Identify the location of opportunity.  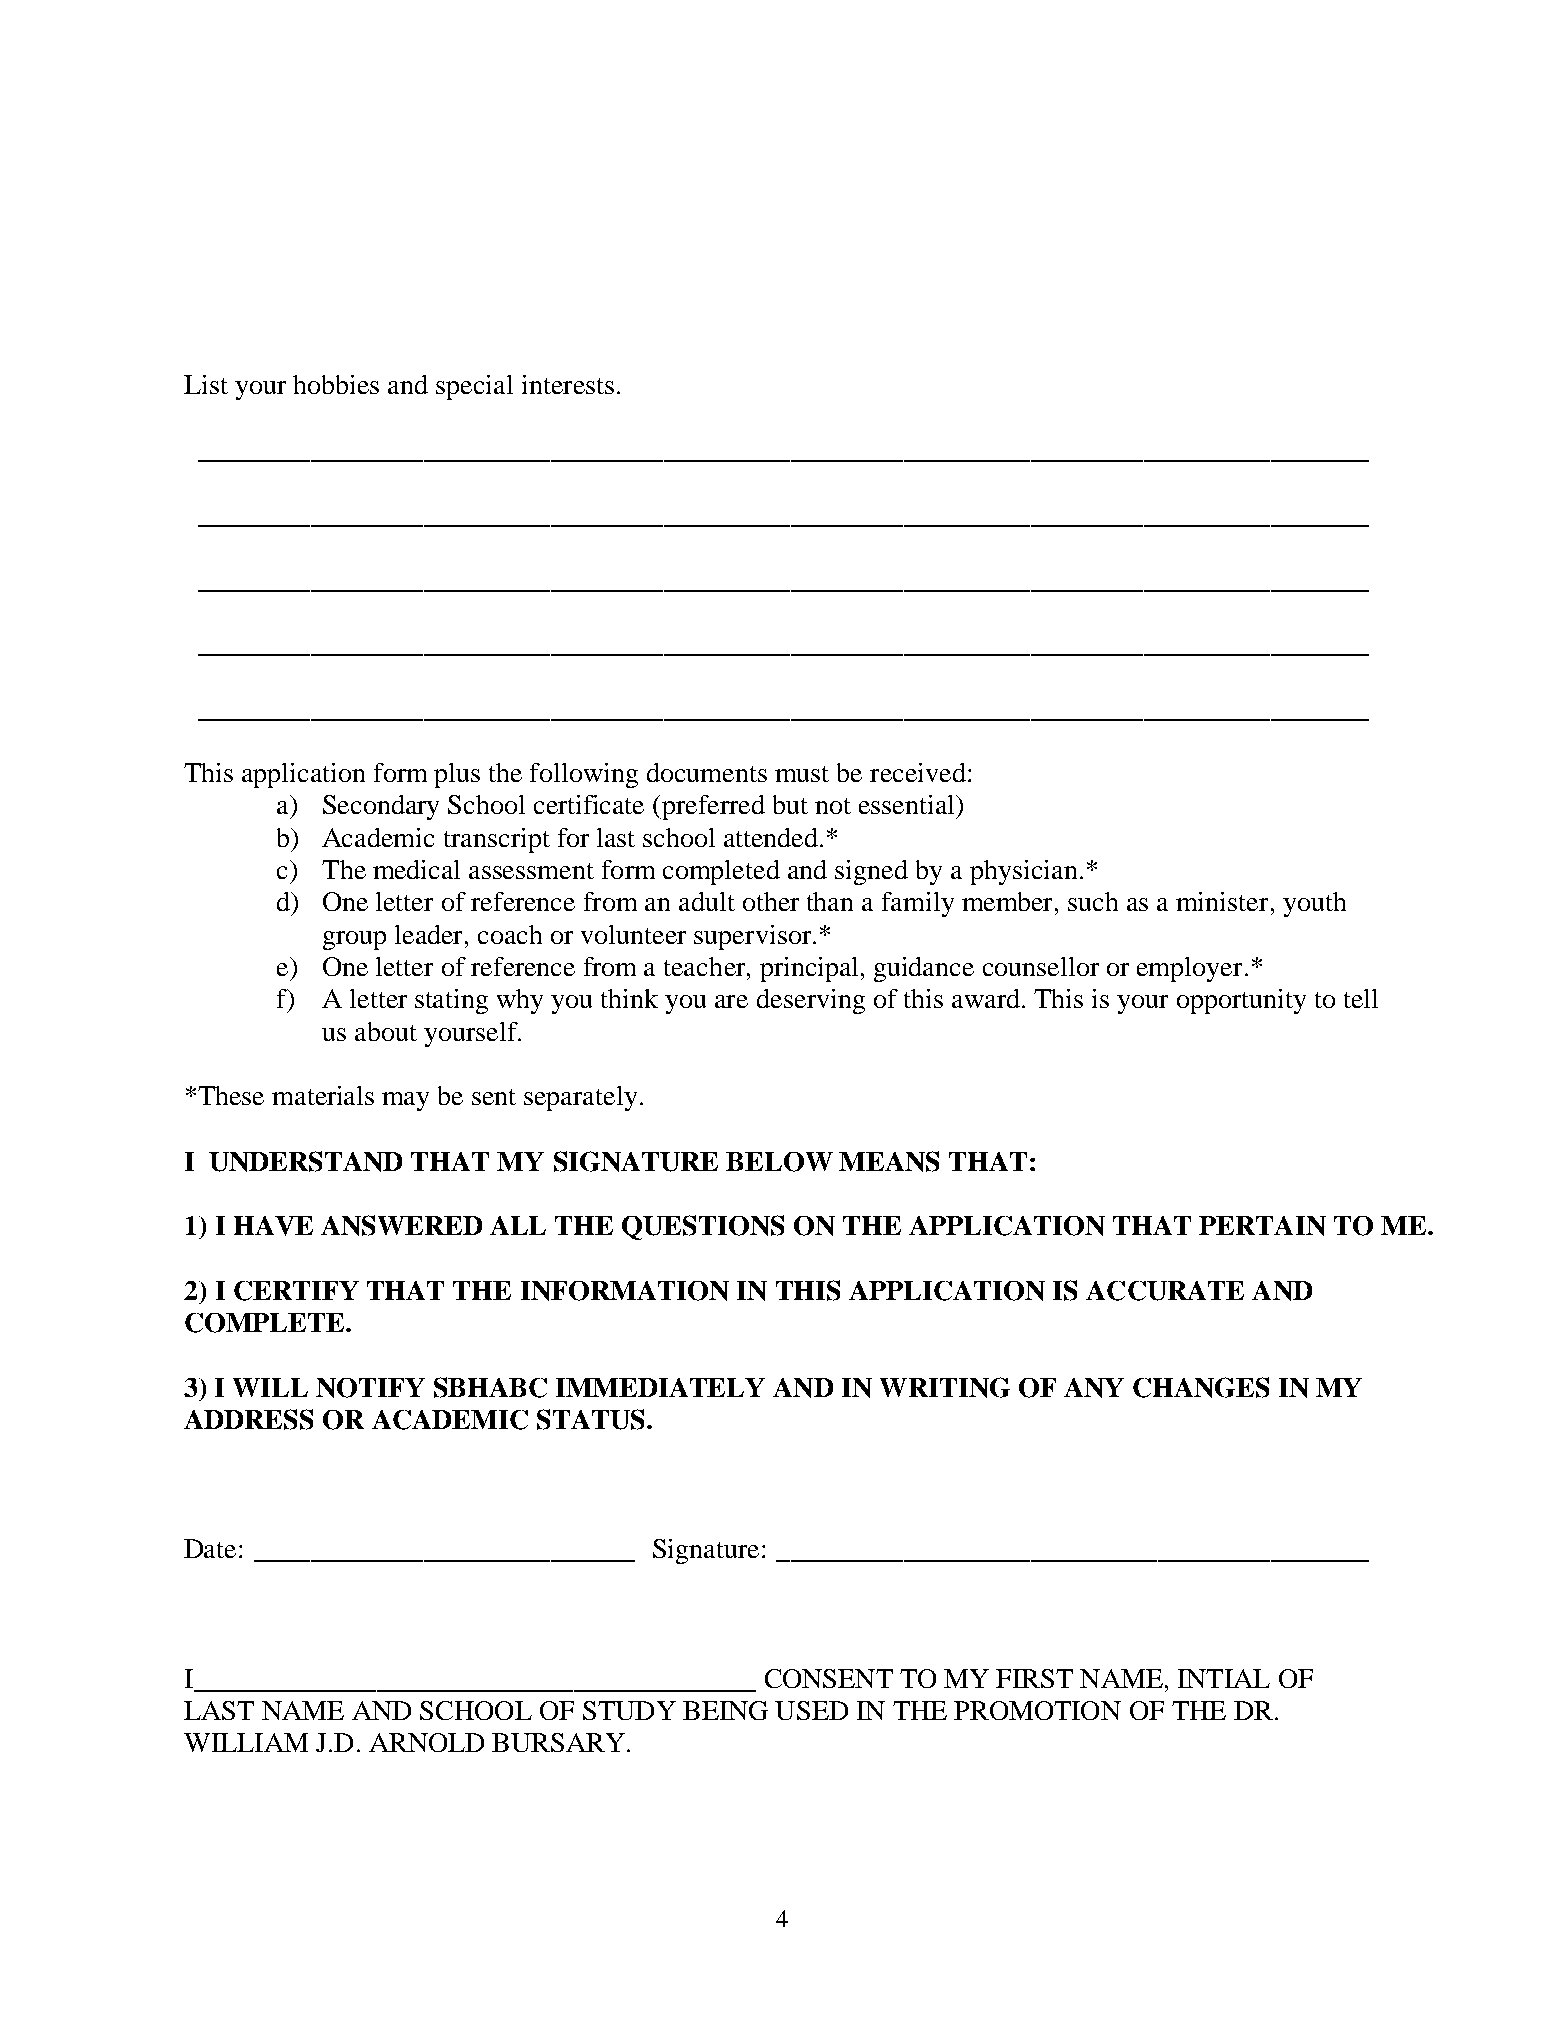
(1241, 1001).
